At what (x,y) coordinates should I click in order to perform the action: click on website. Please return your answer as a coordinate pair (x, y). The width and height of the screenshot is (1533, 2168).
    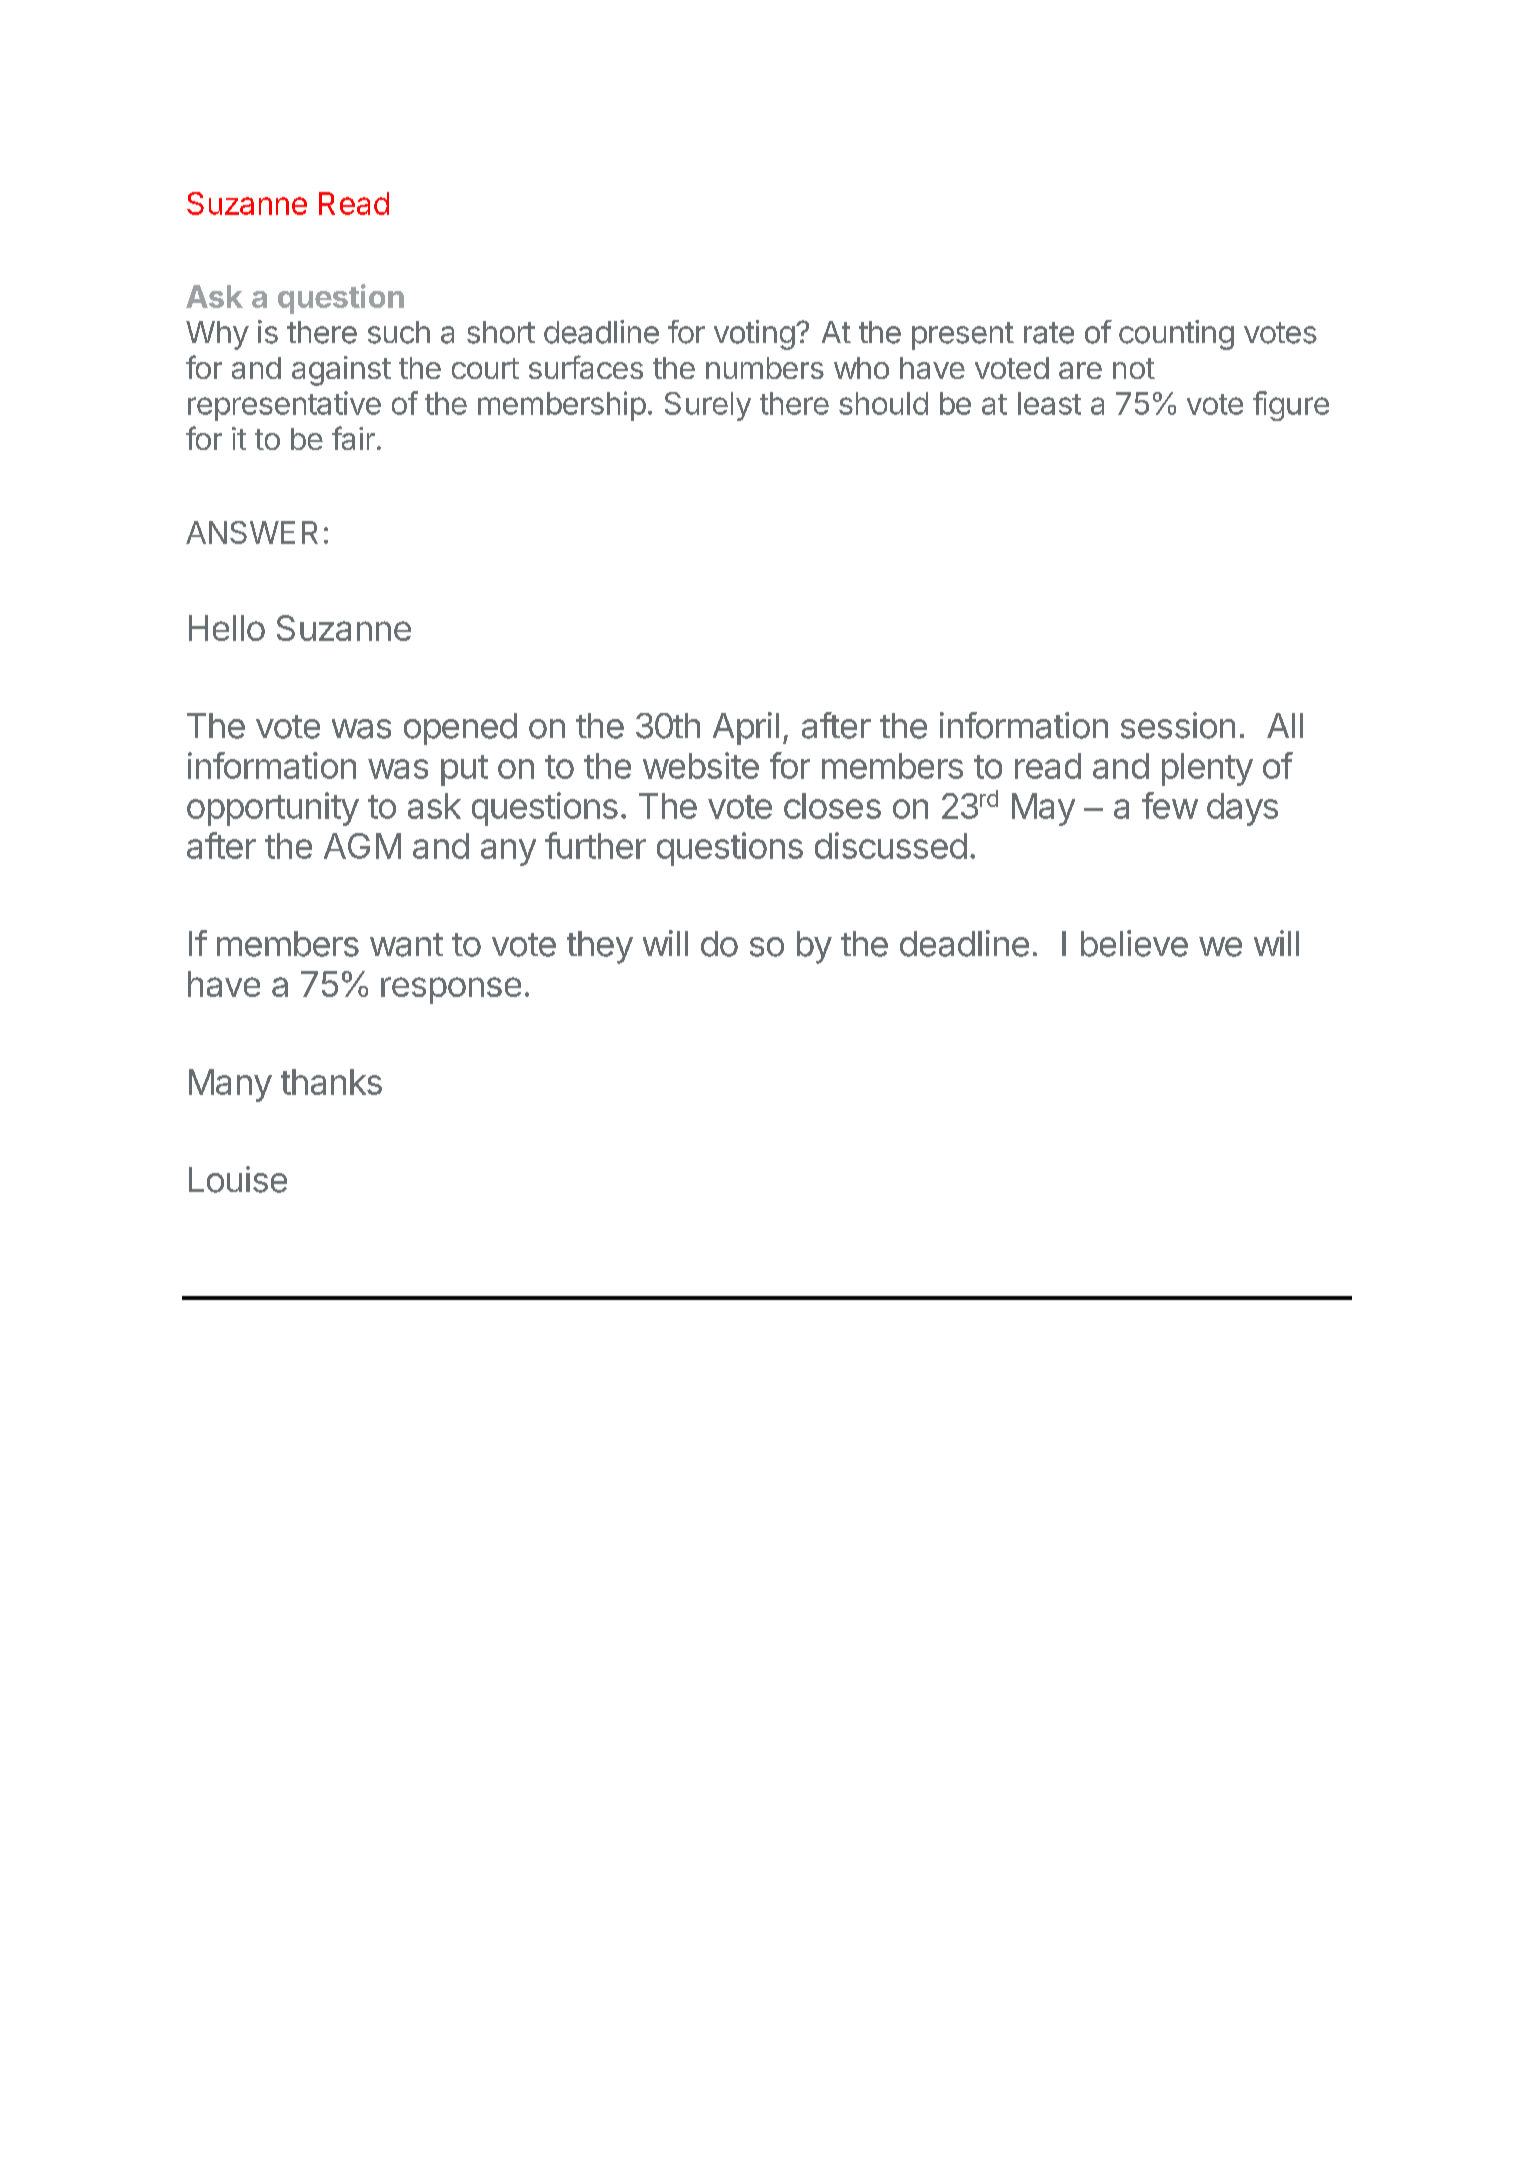
    Looking at the image, I should click on (701, 765).
